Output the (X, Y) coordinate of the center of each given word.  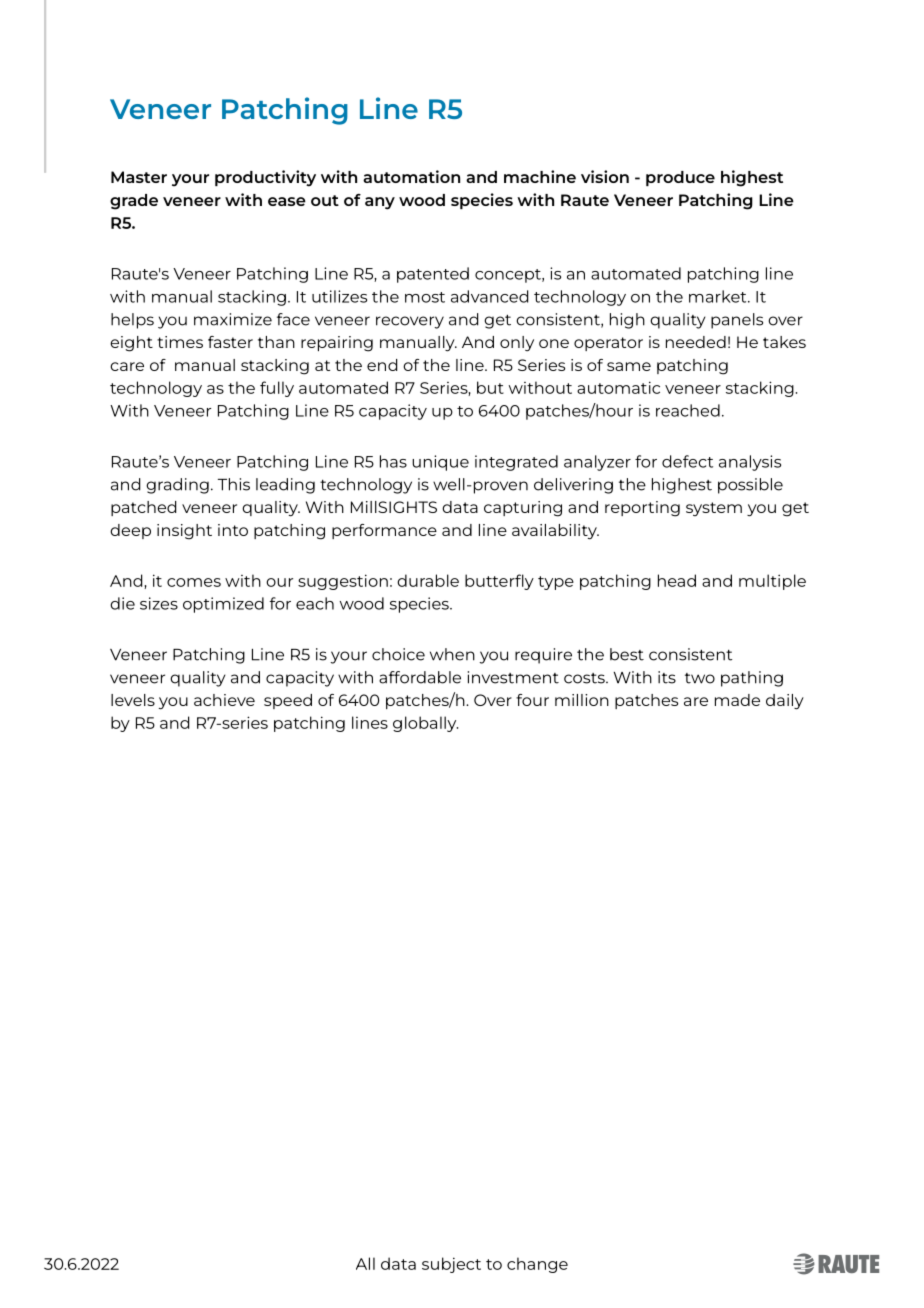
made (737, 700)
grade (134, 202)
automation (411, 176)
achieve (224, 700)
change (537, 1265)
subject (451, 1265)
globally (425, 724)
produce (680, 178)
